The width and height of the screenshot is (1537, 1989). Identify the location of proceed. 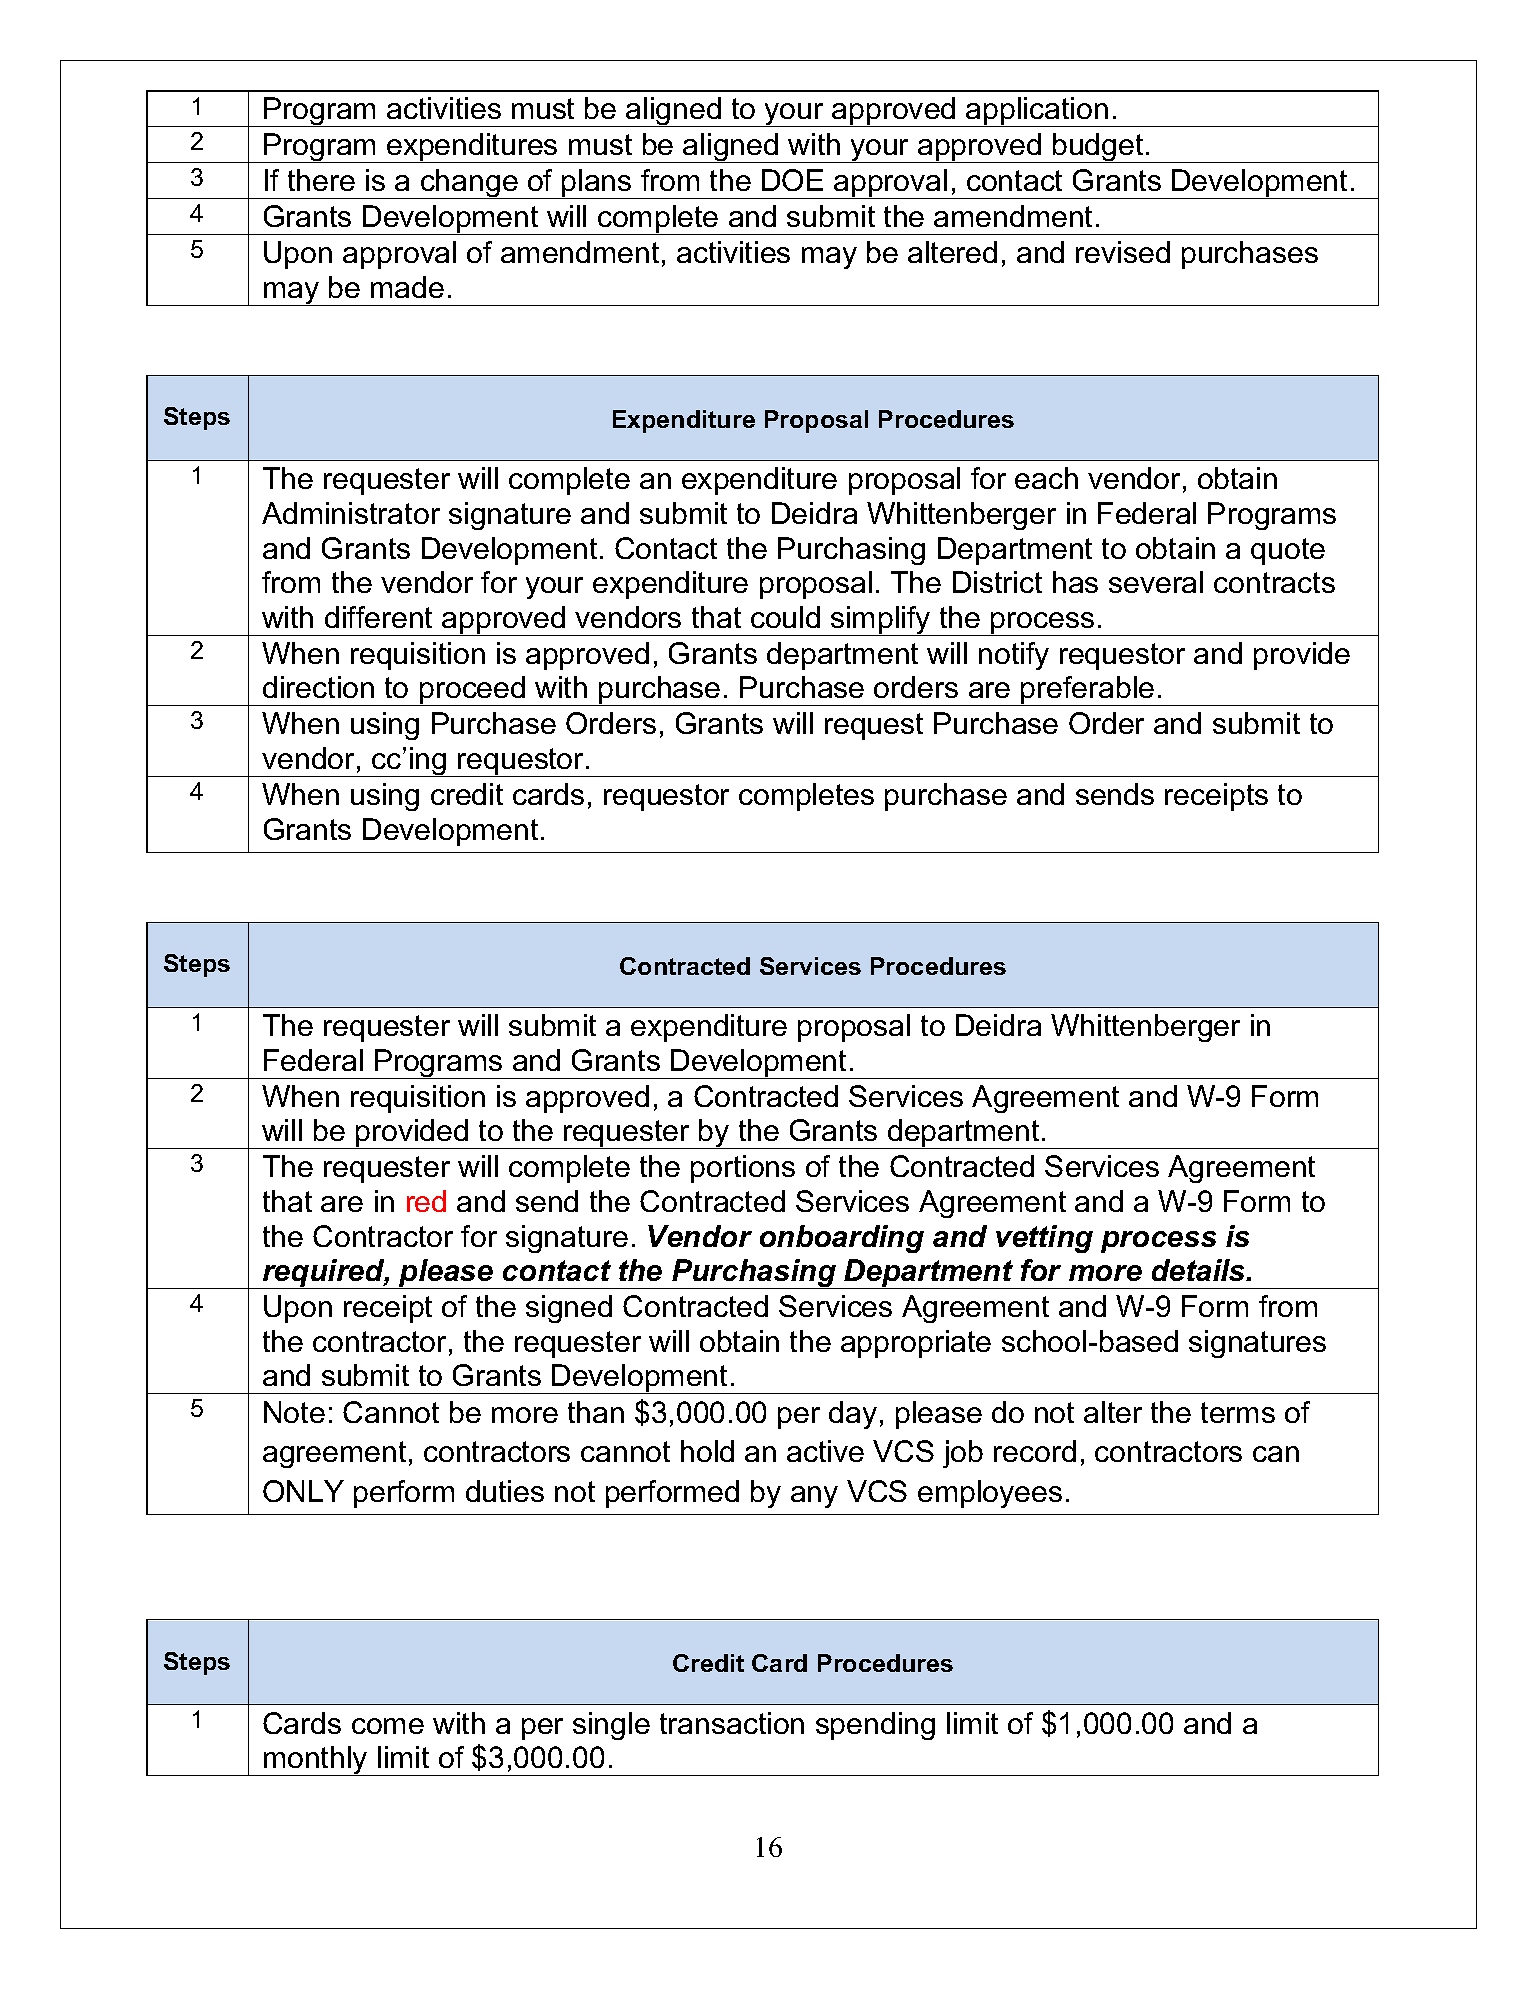
(472, 691).
